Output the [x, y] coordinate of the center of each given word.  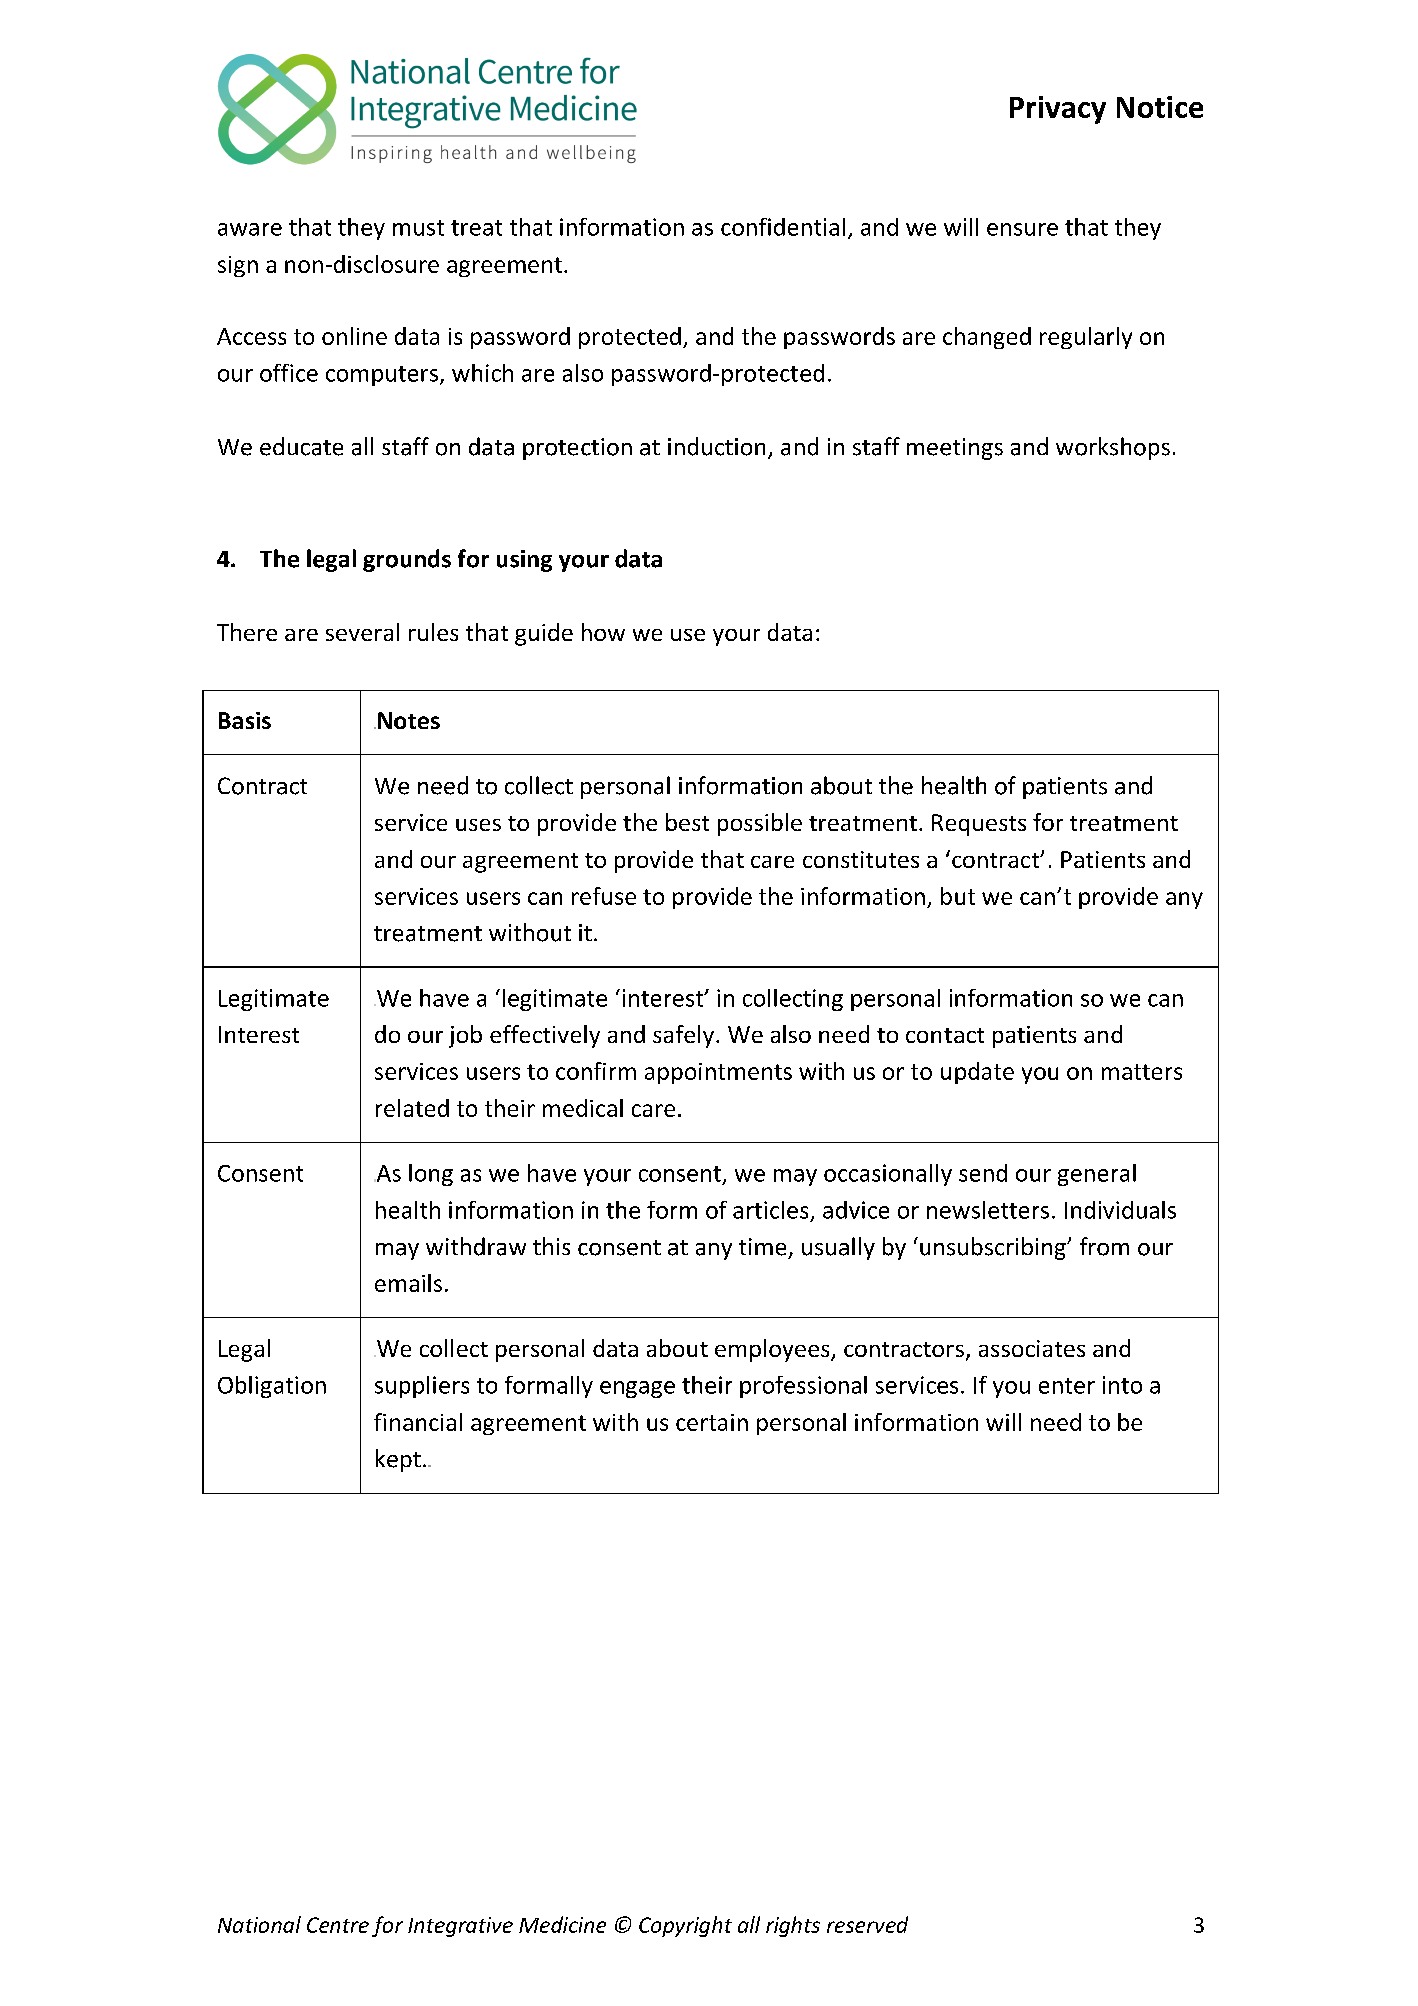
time [762, 1247]
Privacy [1058, 110]
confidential [783, 227]
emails [408, 1283]
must [418, 228]
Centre [338, 1925]
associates [1032, 1348]
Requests [979, 825]
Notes [409, 720]
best [687, 822]
